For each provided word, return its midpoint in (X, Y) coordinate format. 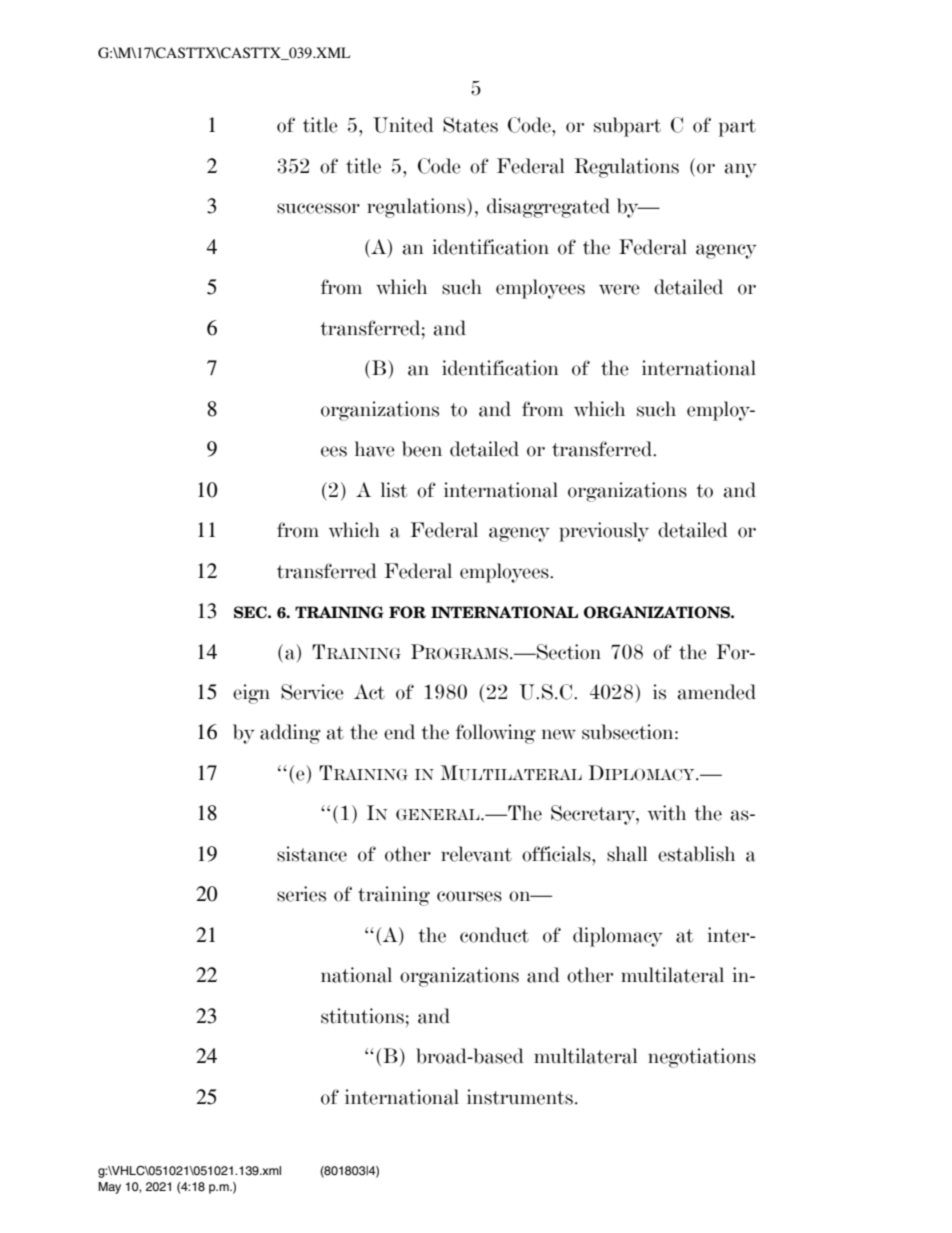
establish (696, 854)
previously (604, 532)
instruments (520, 1097)
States (470, 125)
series (301, 894)
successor (318, 208)
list (394, 490)
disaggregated (548, 208)
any (741, 170)
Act (369, 692)
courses (469, 896)
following (496, 734)
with (667, 813)
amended (717, 692)
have (375, 449)
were (619, 289)
